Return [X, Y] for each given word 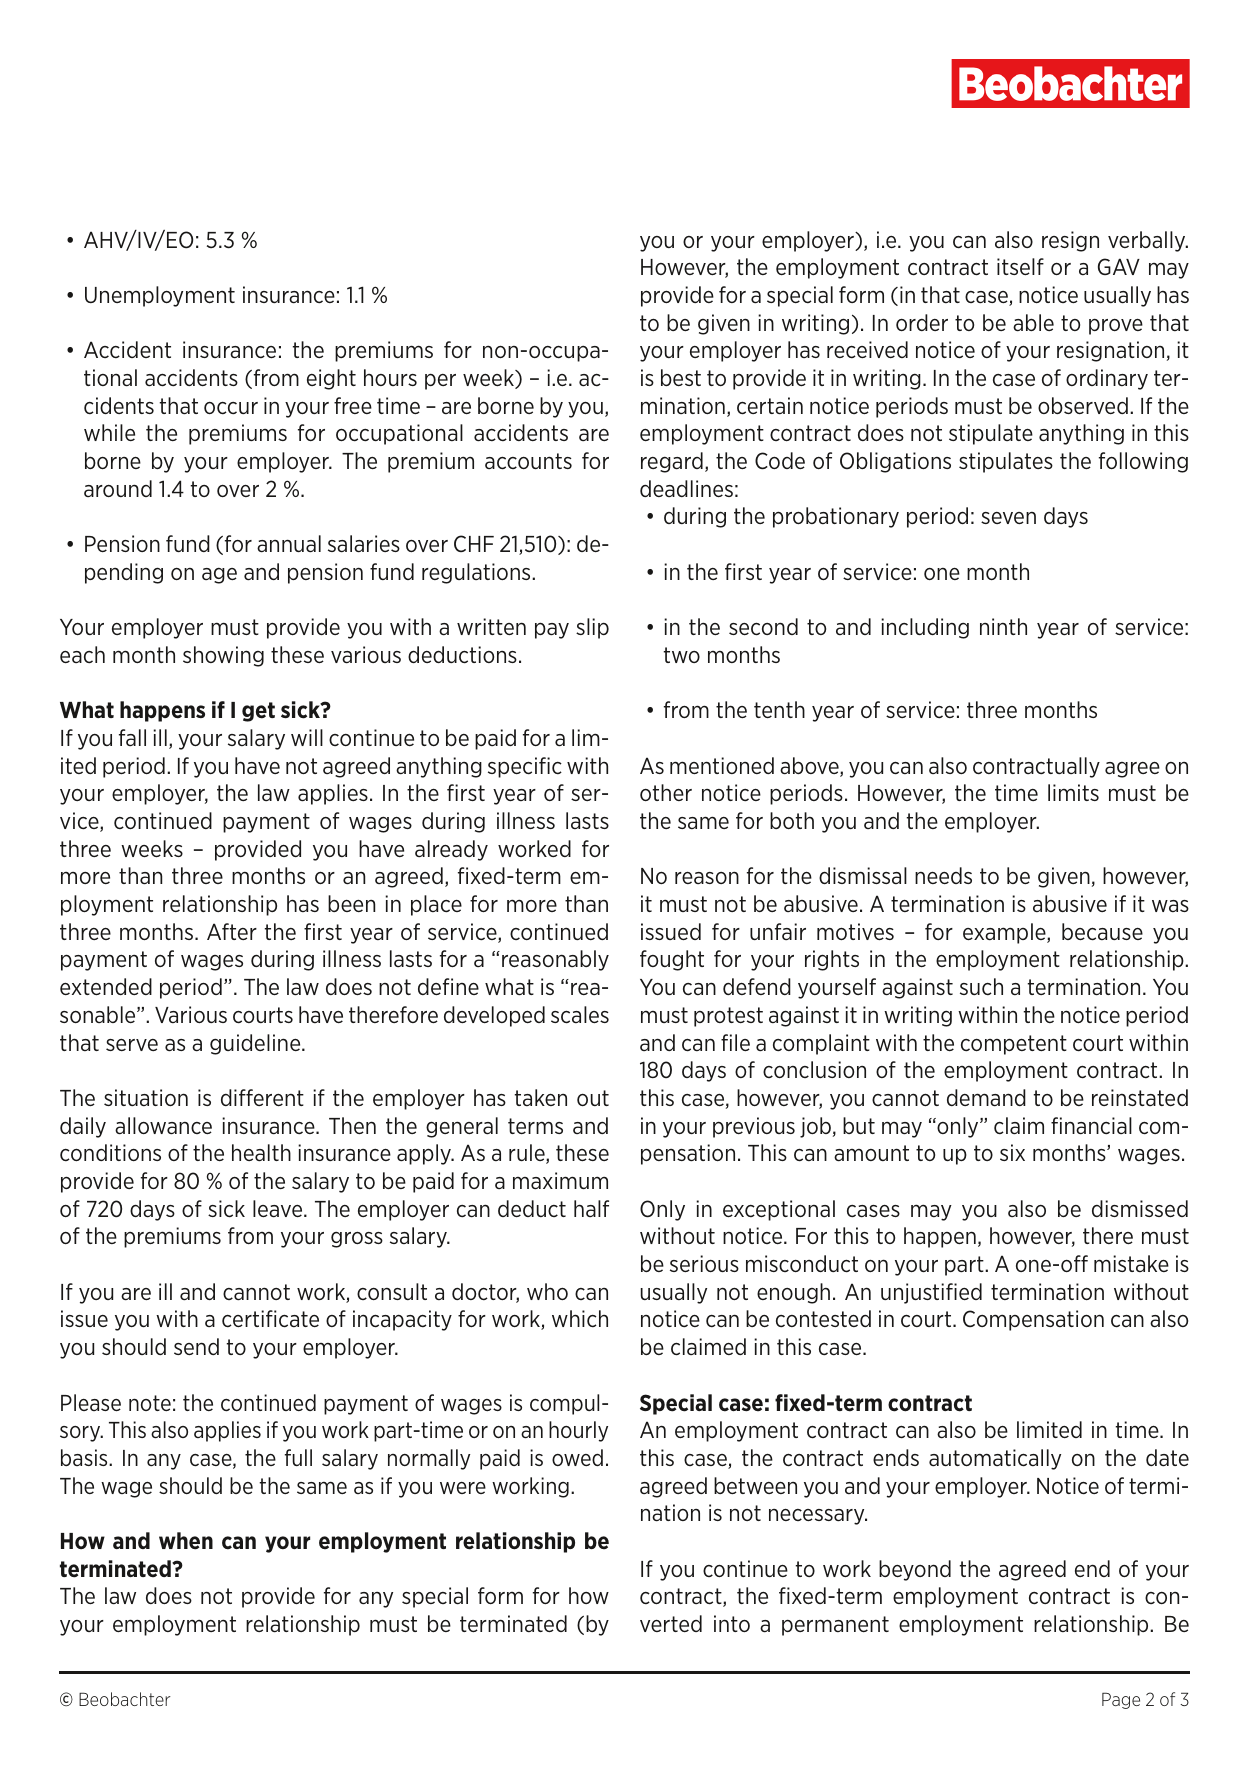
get [258, 712]
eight [331, 379]
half [591, 1208]
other [666, 792]
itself [1020, 266]
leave [279, 1209]
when [186, 1541]
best [681, 377]
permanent [835, 1626]
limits [1073, 792]
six [1012, 1152]
